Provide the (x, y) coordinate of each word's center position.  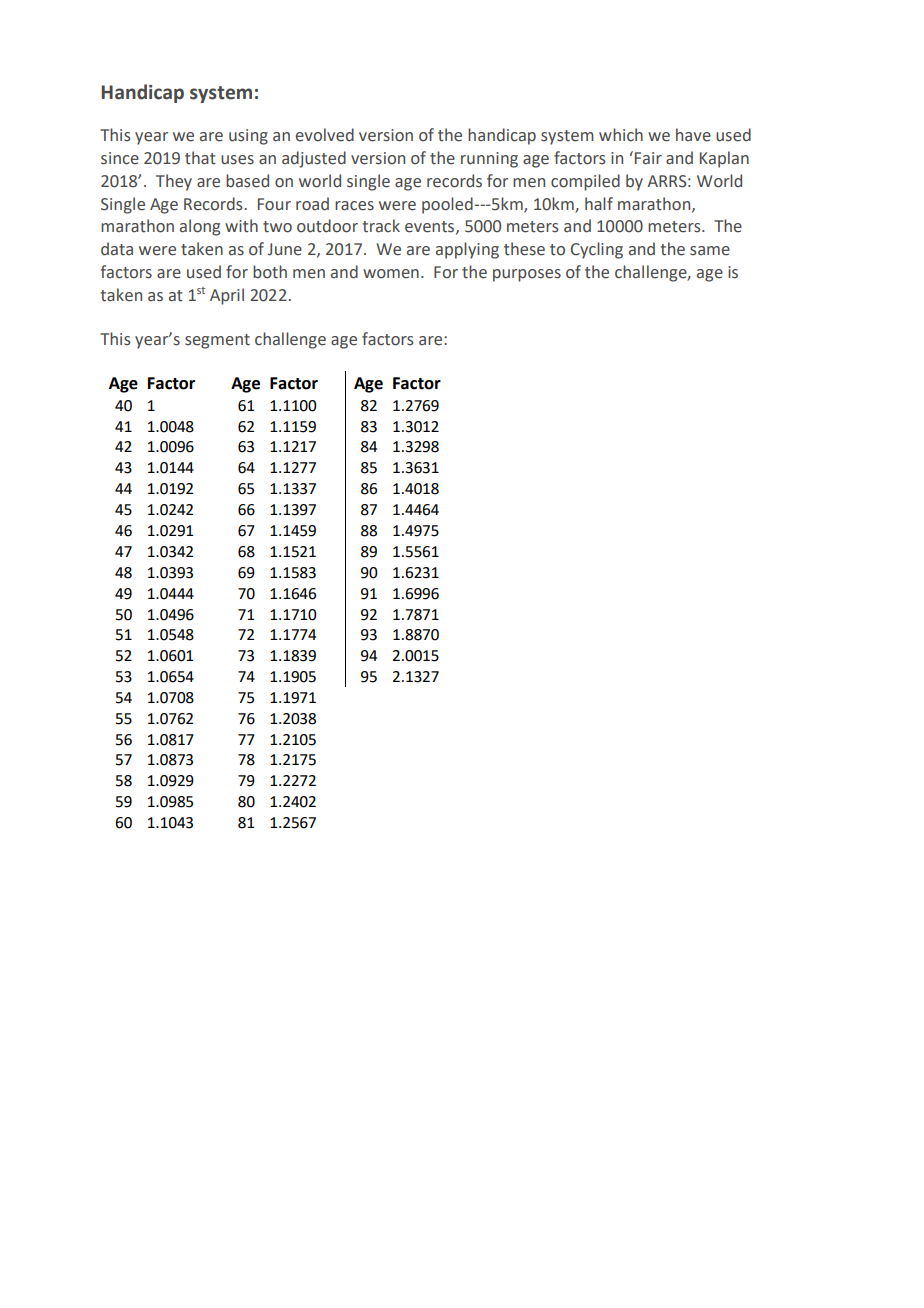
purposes (527, 275)
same (710, 251)
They (174, 182)
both (270, 272)
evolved (325, 135)
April (227, 296)
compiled (585, 182)
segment (217, 341)
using (248, 137)
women (391, 274)
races (354, 206)
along (200, 227)
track (381, 226)
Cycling (597, 250)
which (621, 135)
